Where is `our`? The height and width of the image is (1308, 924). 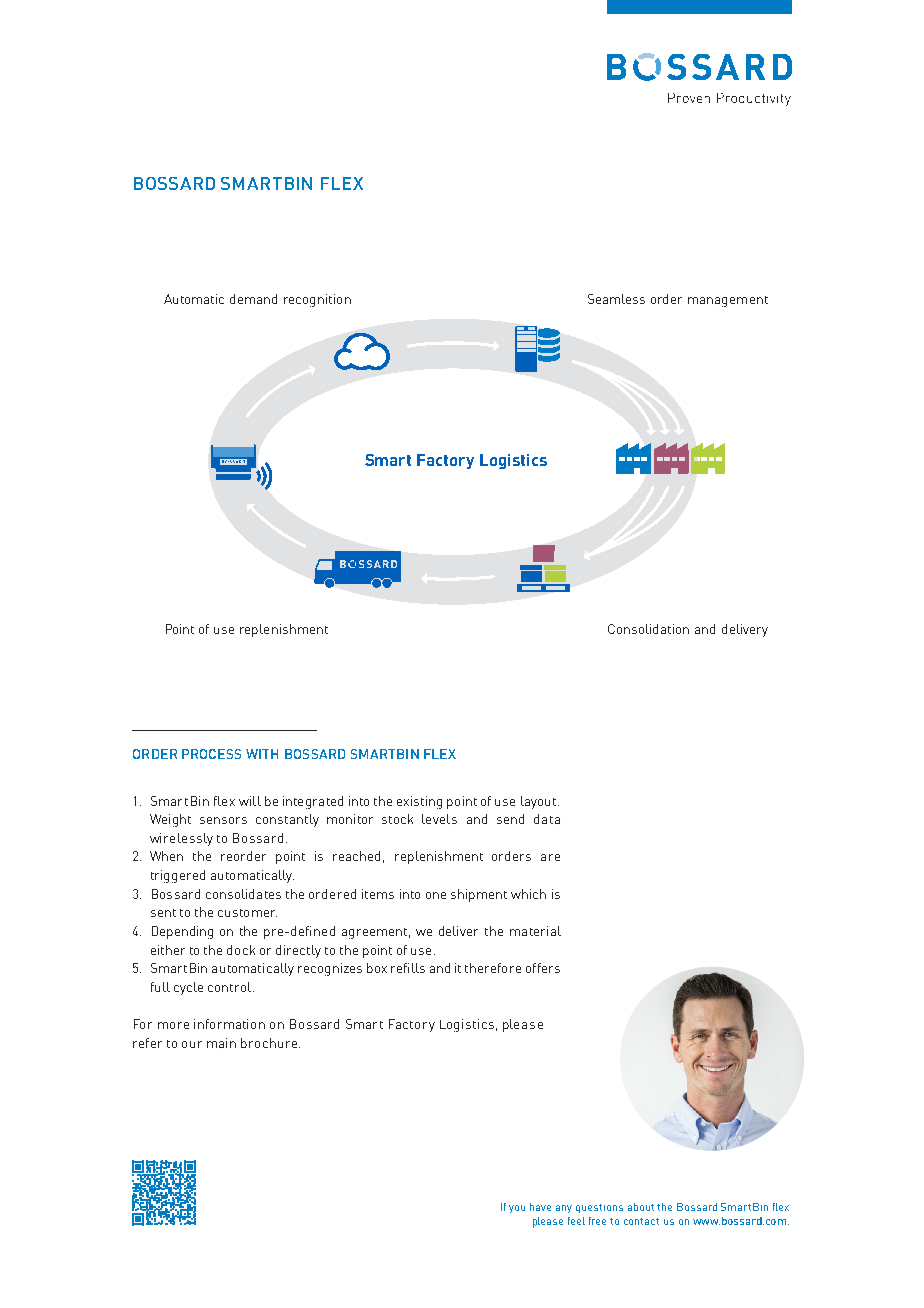
our is located at coordinates (192, 1044).
